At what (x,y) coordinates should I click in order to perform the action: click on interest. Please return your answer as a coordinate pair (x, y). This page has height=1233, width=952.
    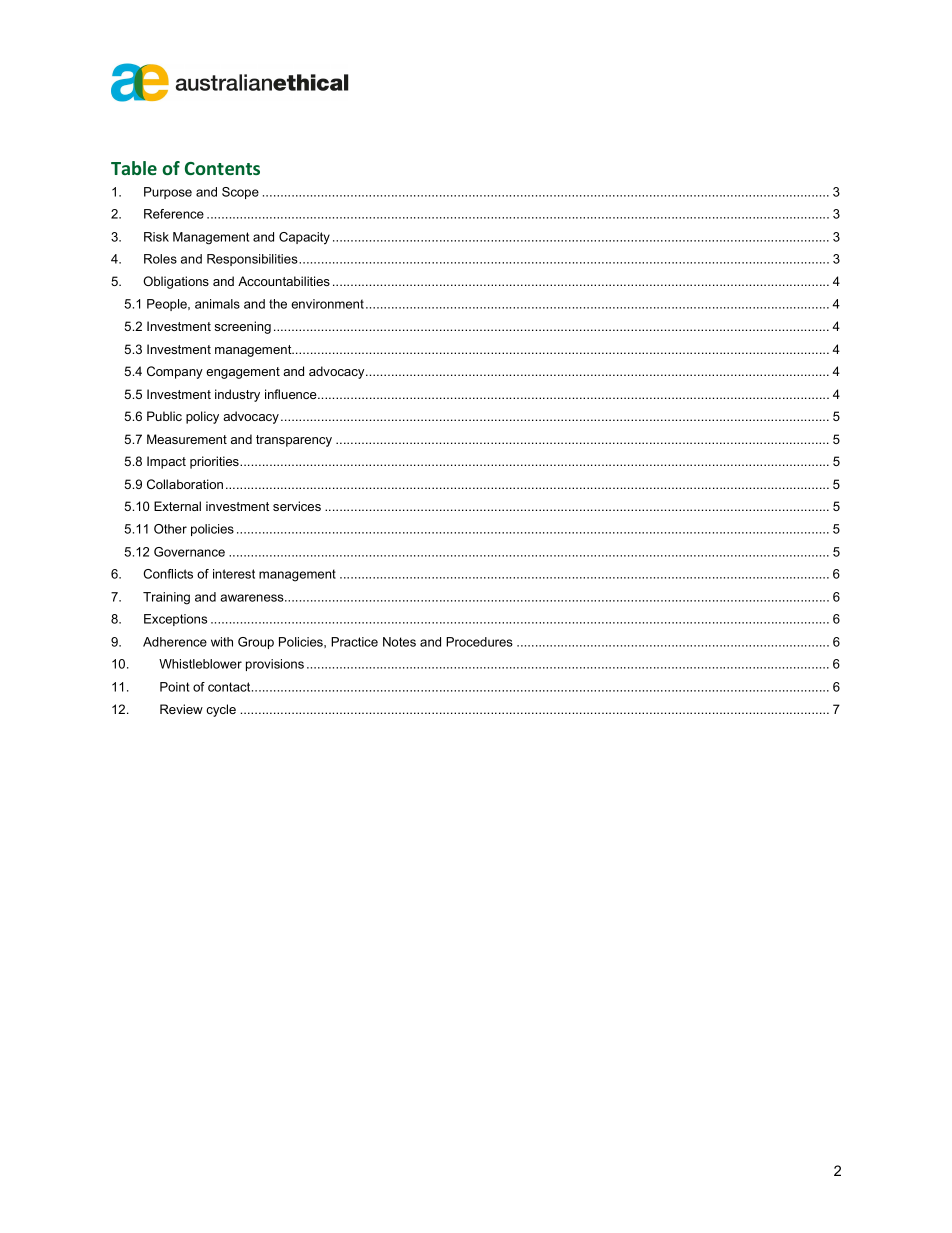
    Looking at the image, I should click on (234, 574).
